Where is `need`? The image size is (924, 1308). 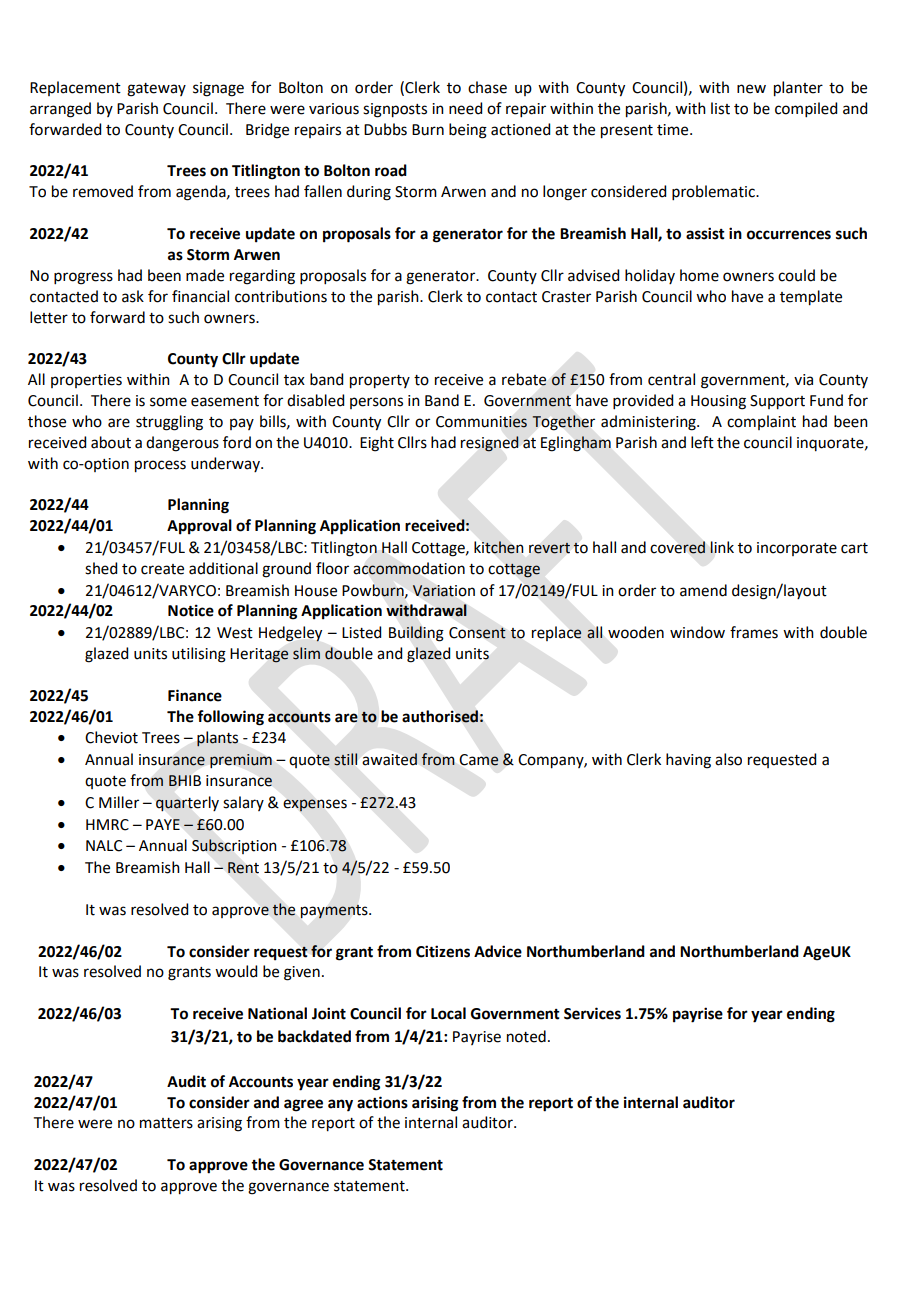
need is located at coordinates (465, 108).
